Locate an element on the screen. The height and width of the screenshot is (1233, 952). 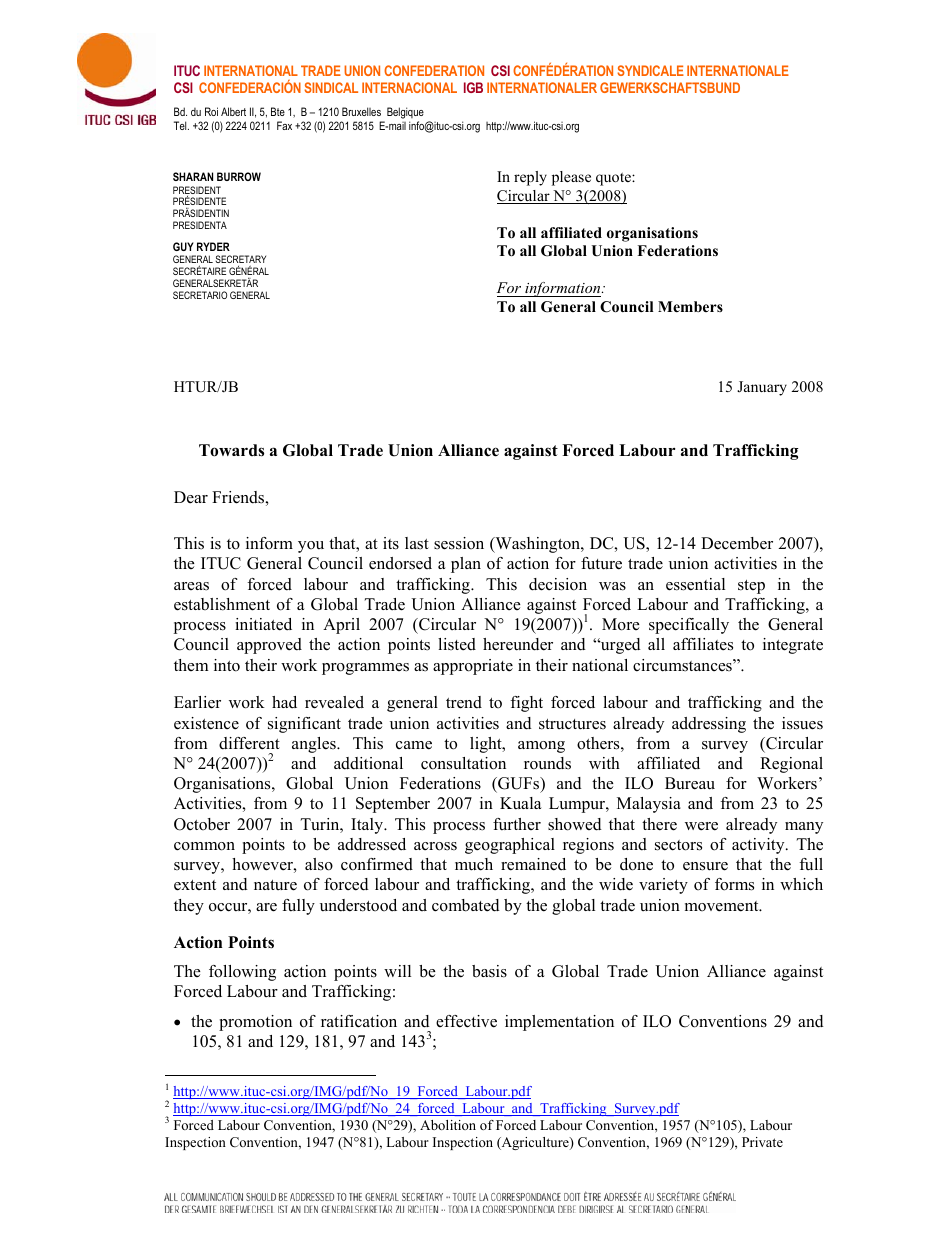
step is located at coordinates (751, 587).
